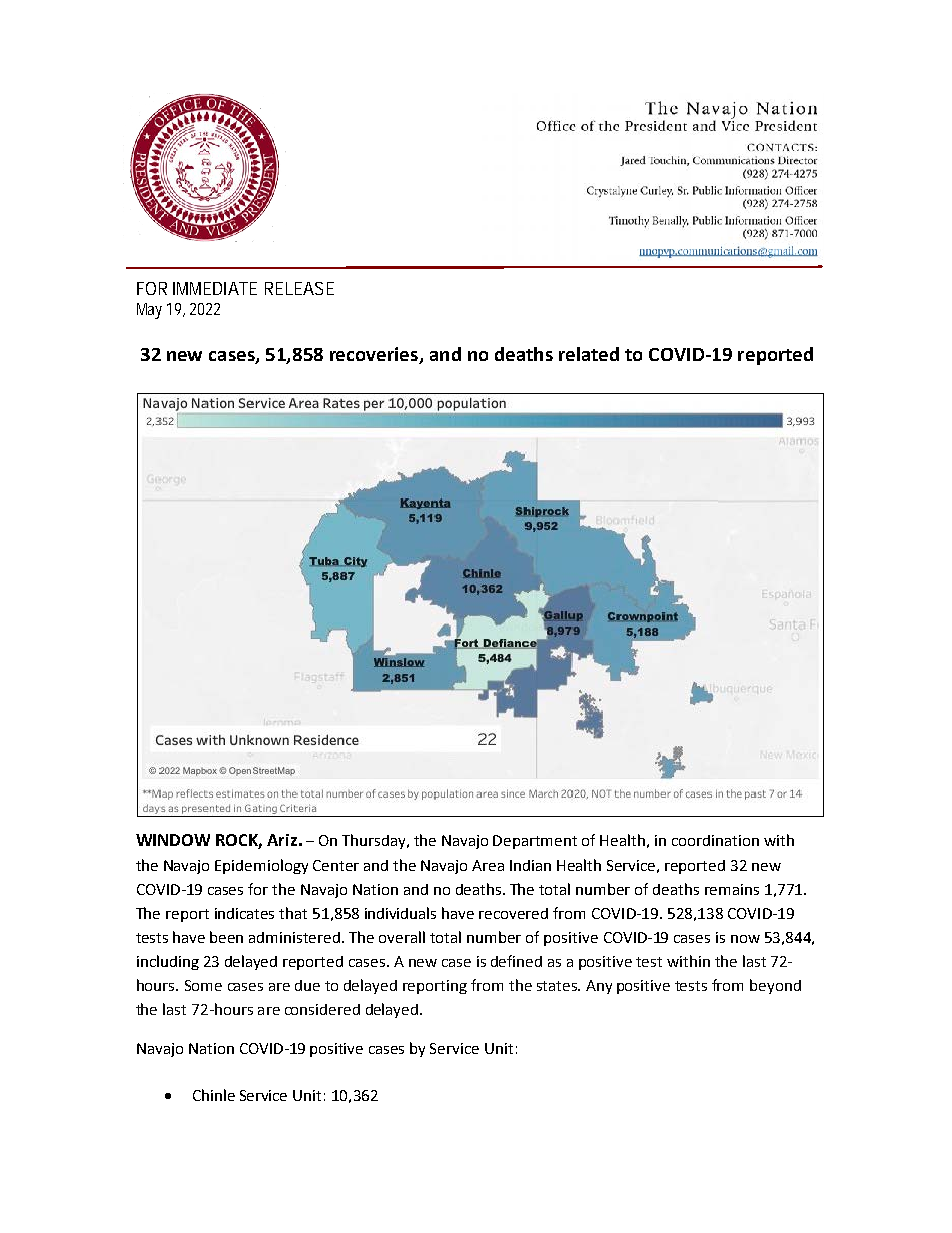  I want to click on Thursday, so click(375, 841).
